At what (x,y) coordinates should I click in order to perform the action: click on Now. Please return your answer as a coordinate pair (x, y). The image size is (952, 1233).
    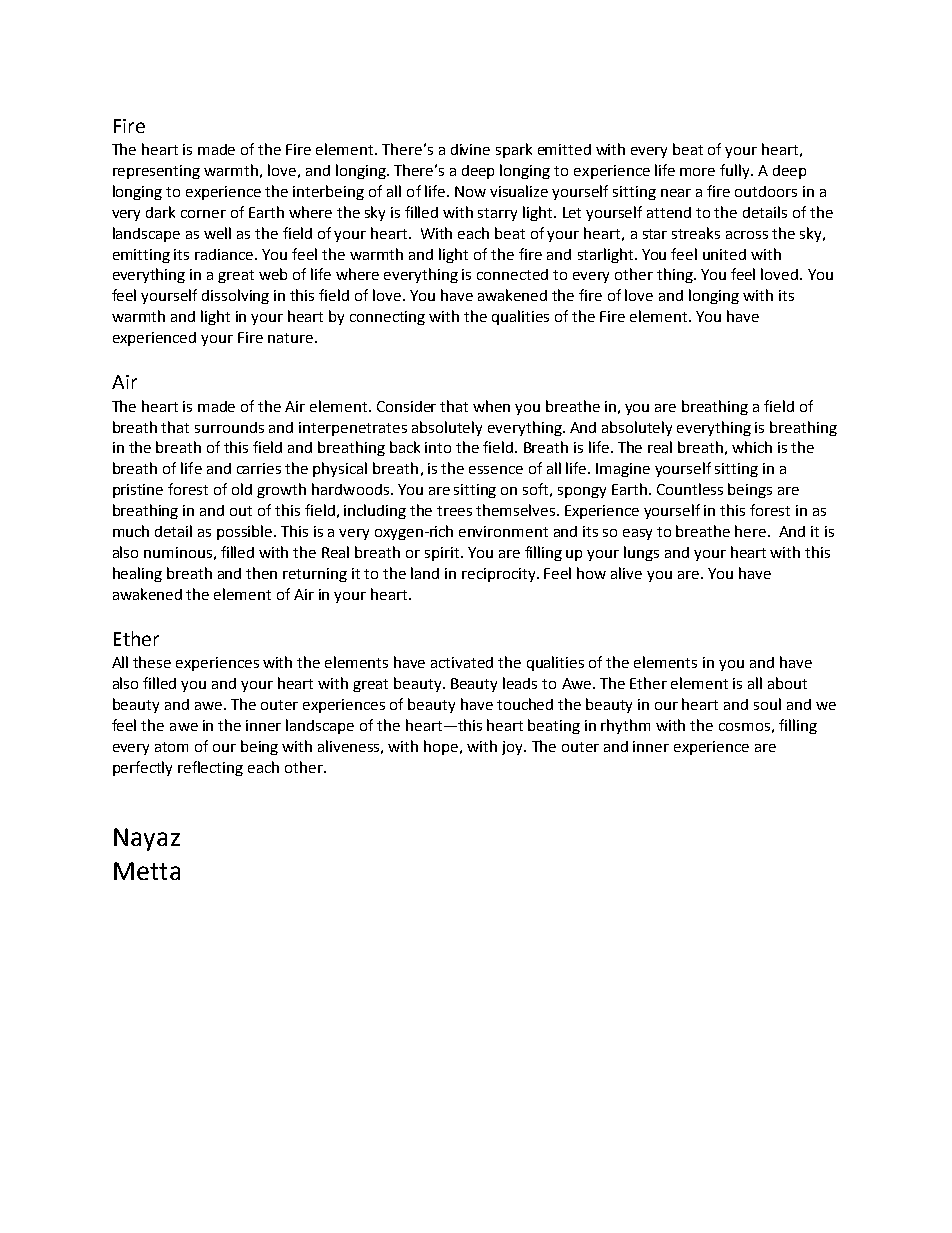
    Looking at the image, I should click on (470, 191).
